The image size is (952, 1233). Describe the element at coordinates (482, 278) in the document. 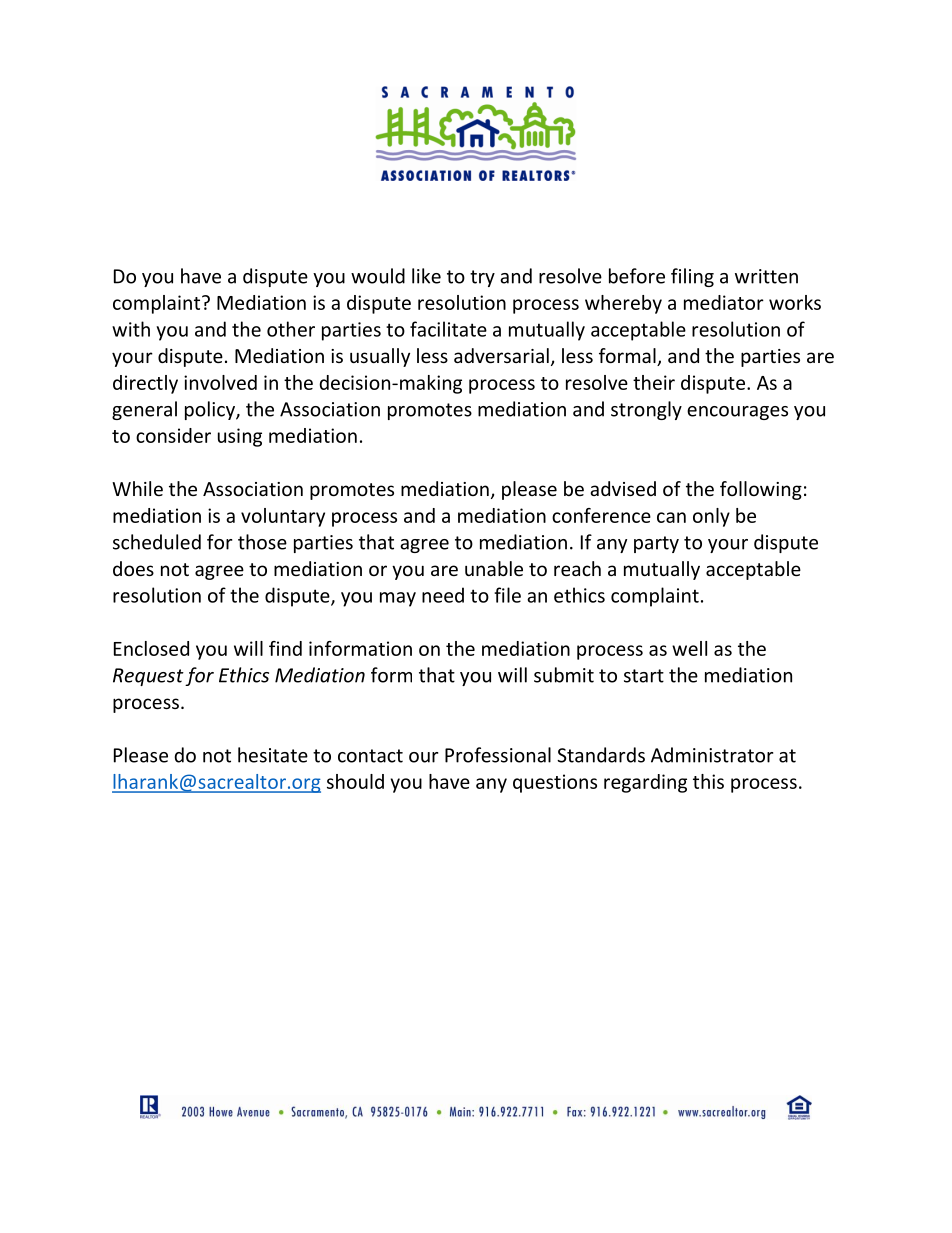

I see `try` at that location.
